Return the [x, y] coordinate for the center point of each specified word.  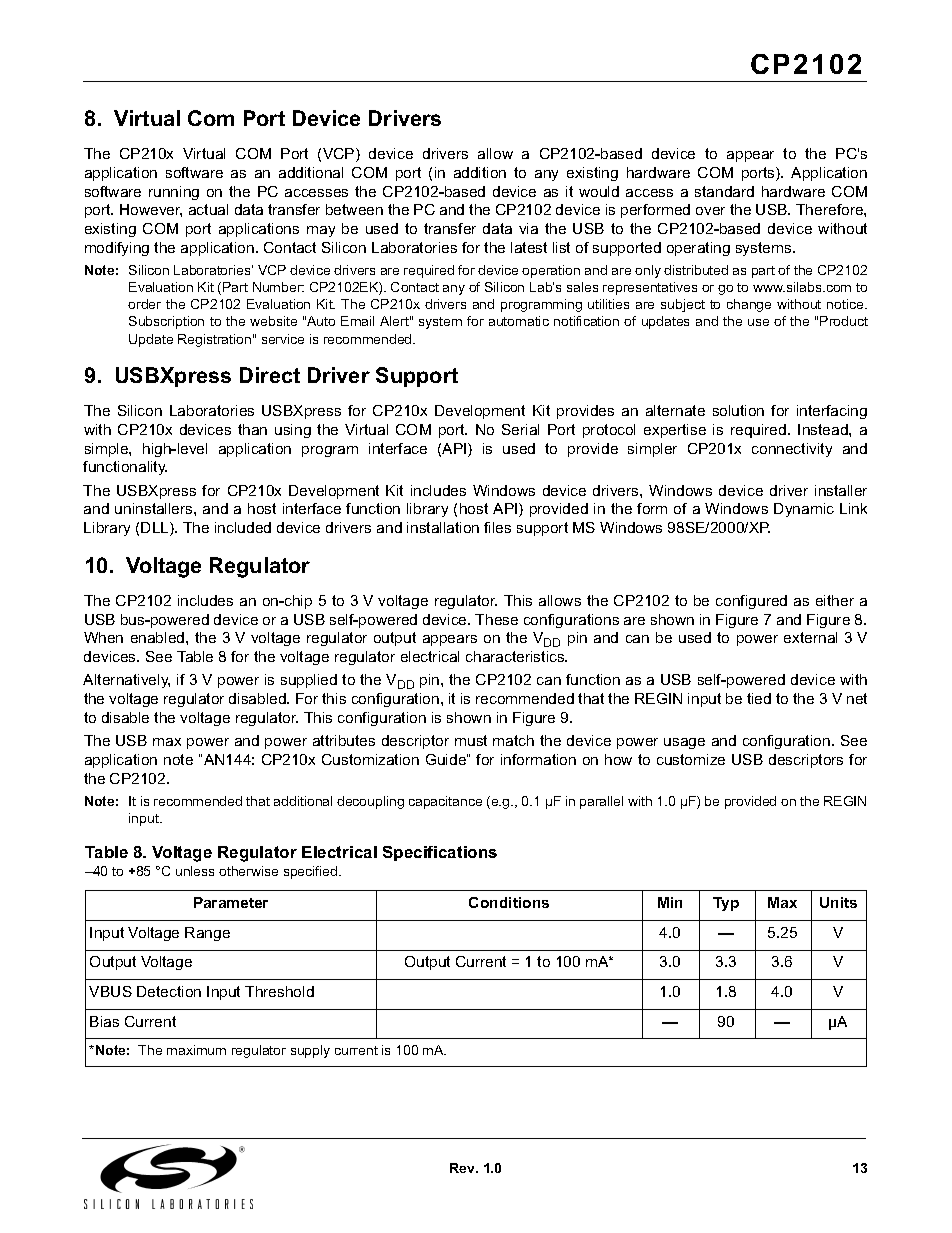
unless [195, 871]
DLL [156, 529]
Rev [464, 1168]
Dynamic [804, 510]
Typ [726, 904]
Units [838, 902]
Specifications [440, 853]
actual [208, 209]
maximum [196, 1050]
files [497, 527]
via [528, 228]
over [710, 211]
